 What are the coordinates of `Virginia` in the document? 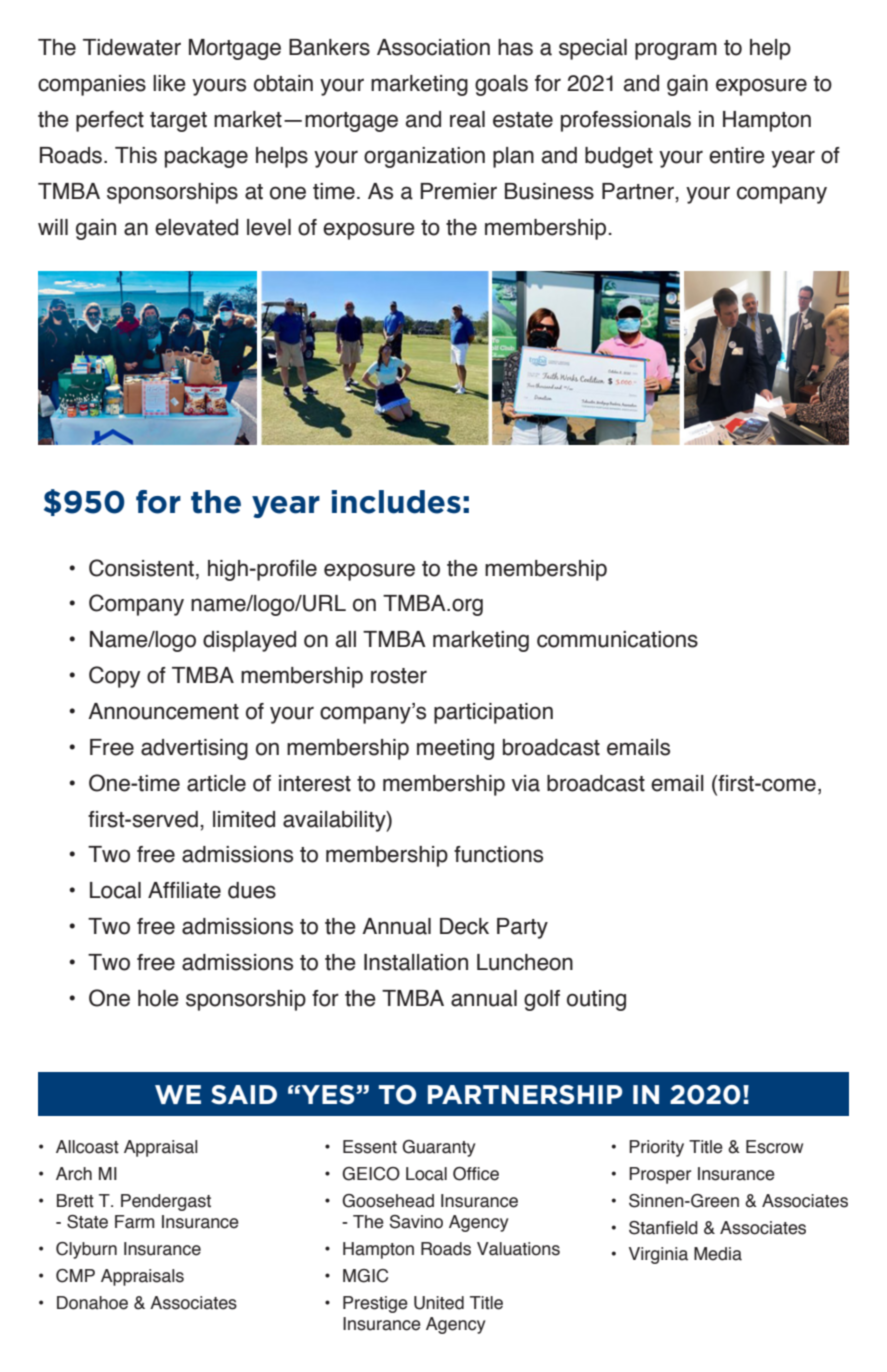 It's located at (658, 1255).
